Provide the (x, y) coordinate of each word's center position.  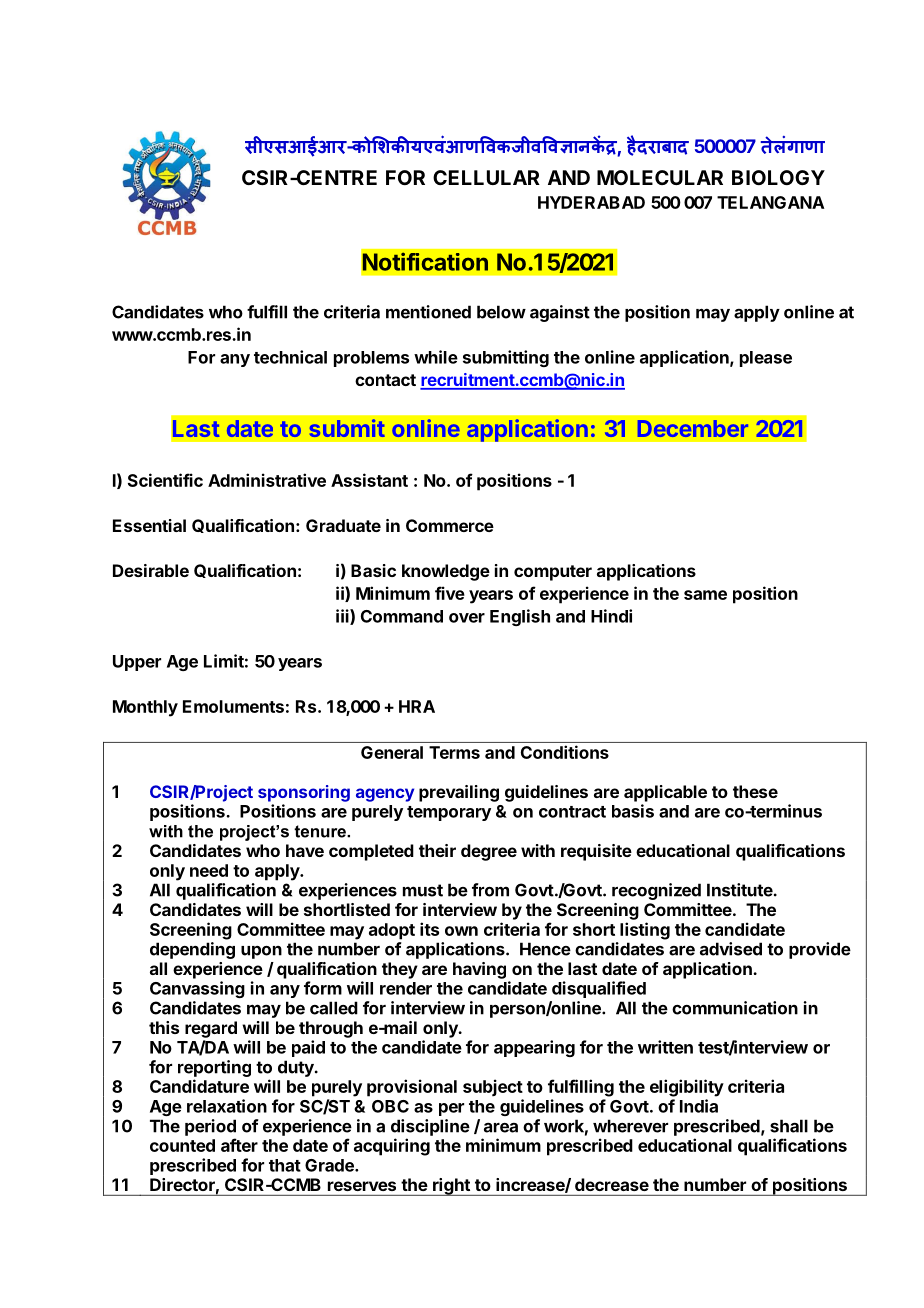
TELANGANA (771, 202)
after (239, 1145)
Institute (740, 890)
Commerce (450, 525)
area (501, 1128)
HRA (417, 706)
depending (192, 950)
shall (789, 1126)
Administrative (267, 480)
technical (290, 357)
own (461, 931)
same (705, 595)
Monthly (145, 708)
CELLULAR (486, 177)
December (693, 428)
